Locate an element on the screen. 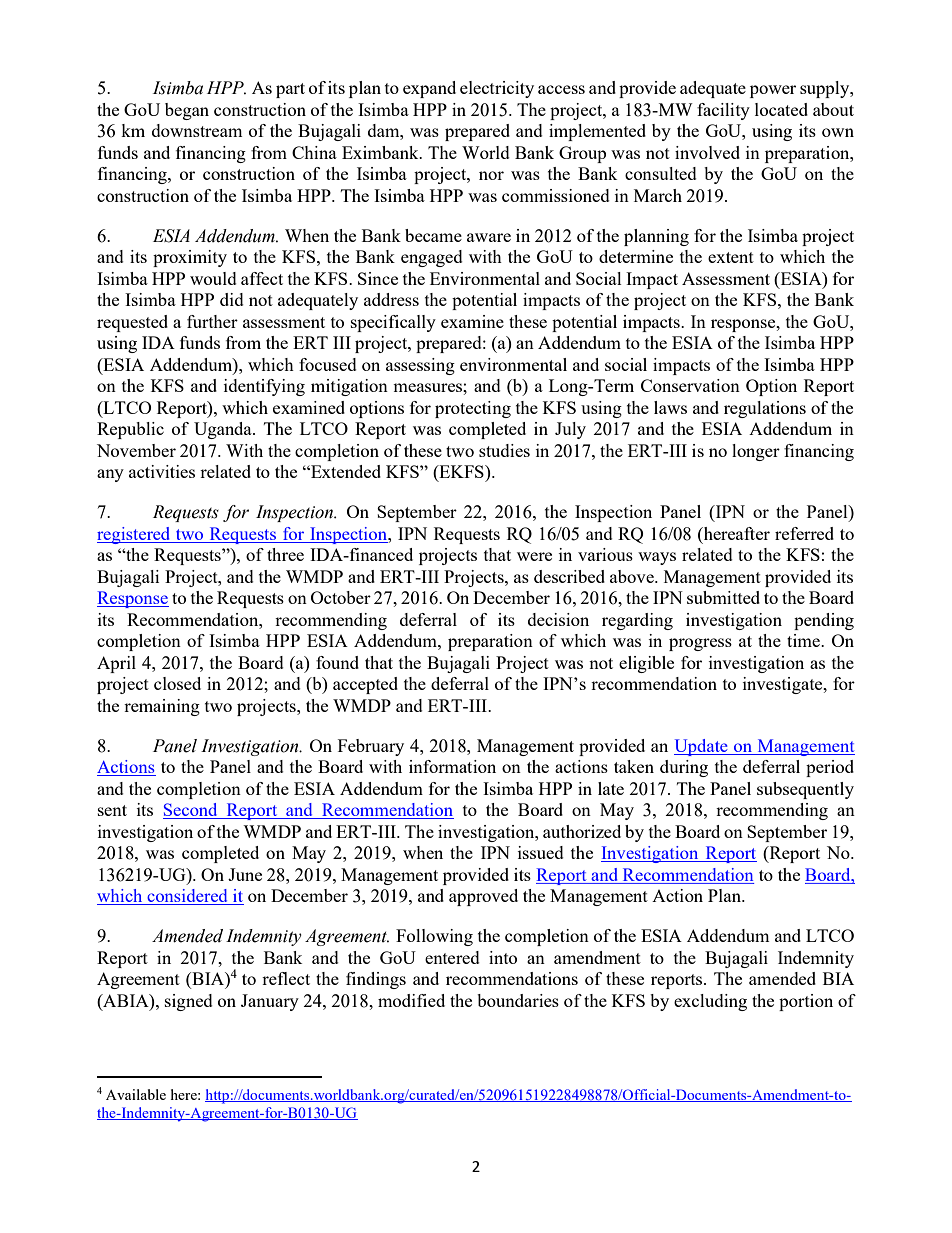  facility is located at coordinates (723, 111).
